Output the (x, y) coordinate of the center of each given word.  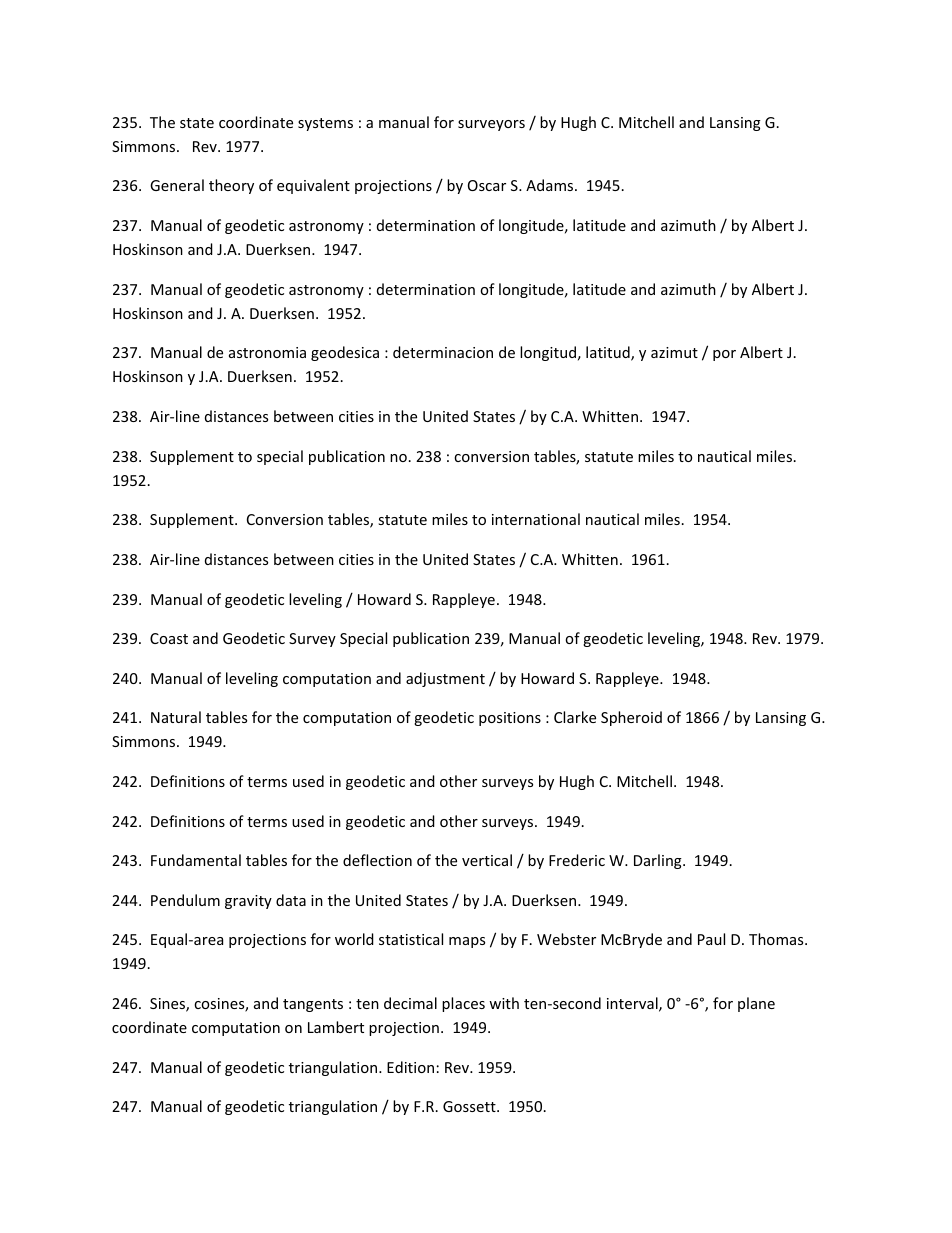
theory (231, 186)
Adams (551, 185)
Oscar (487, 185)
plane (756, 1004)
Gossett (470, 1106)
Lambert (336, 1027)
